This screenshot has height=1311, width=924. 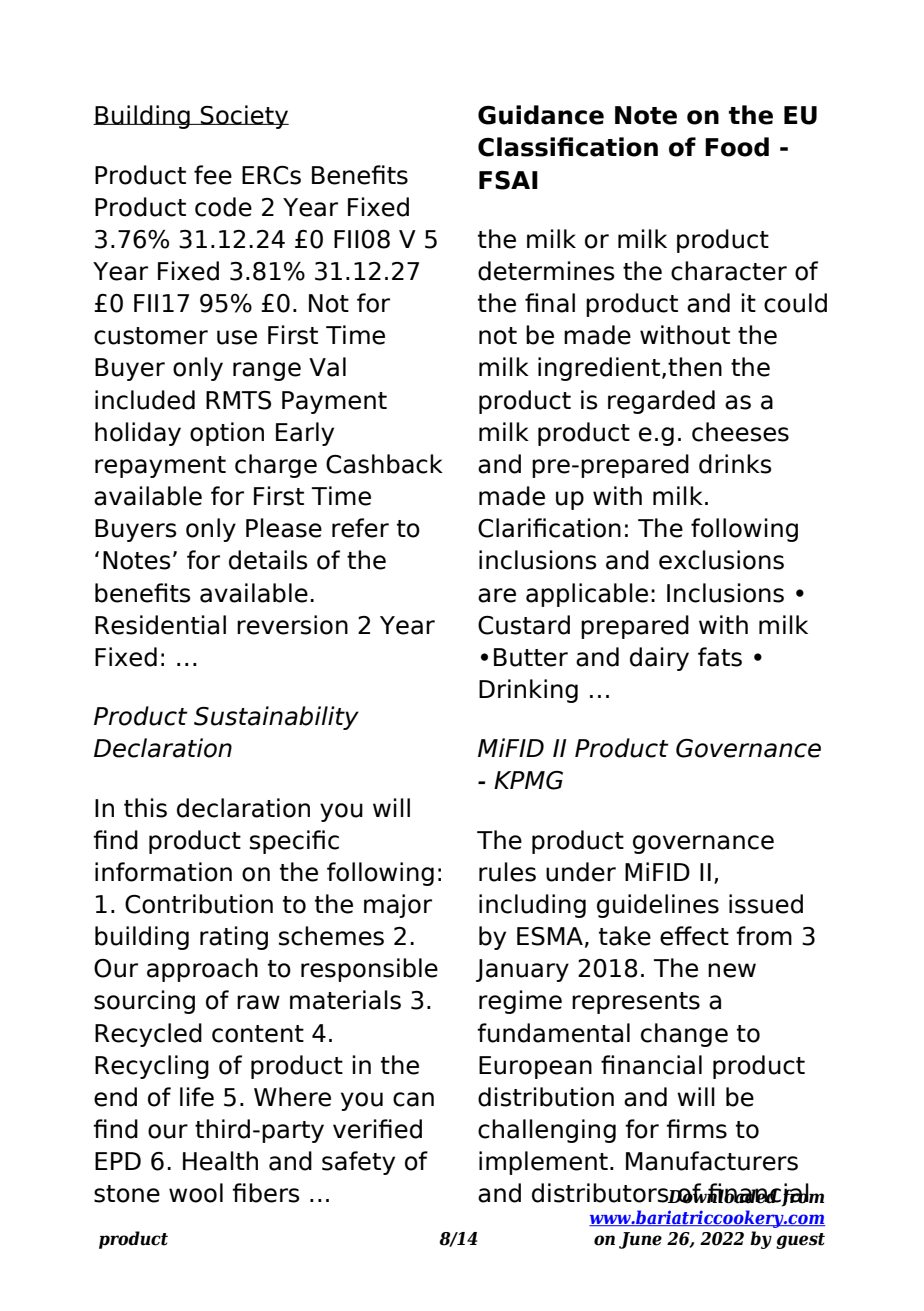 What do you see at coordinates (541, 115) in the screenshot?
I see `Guidance` at bounding box center [541, 115].
